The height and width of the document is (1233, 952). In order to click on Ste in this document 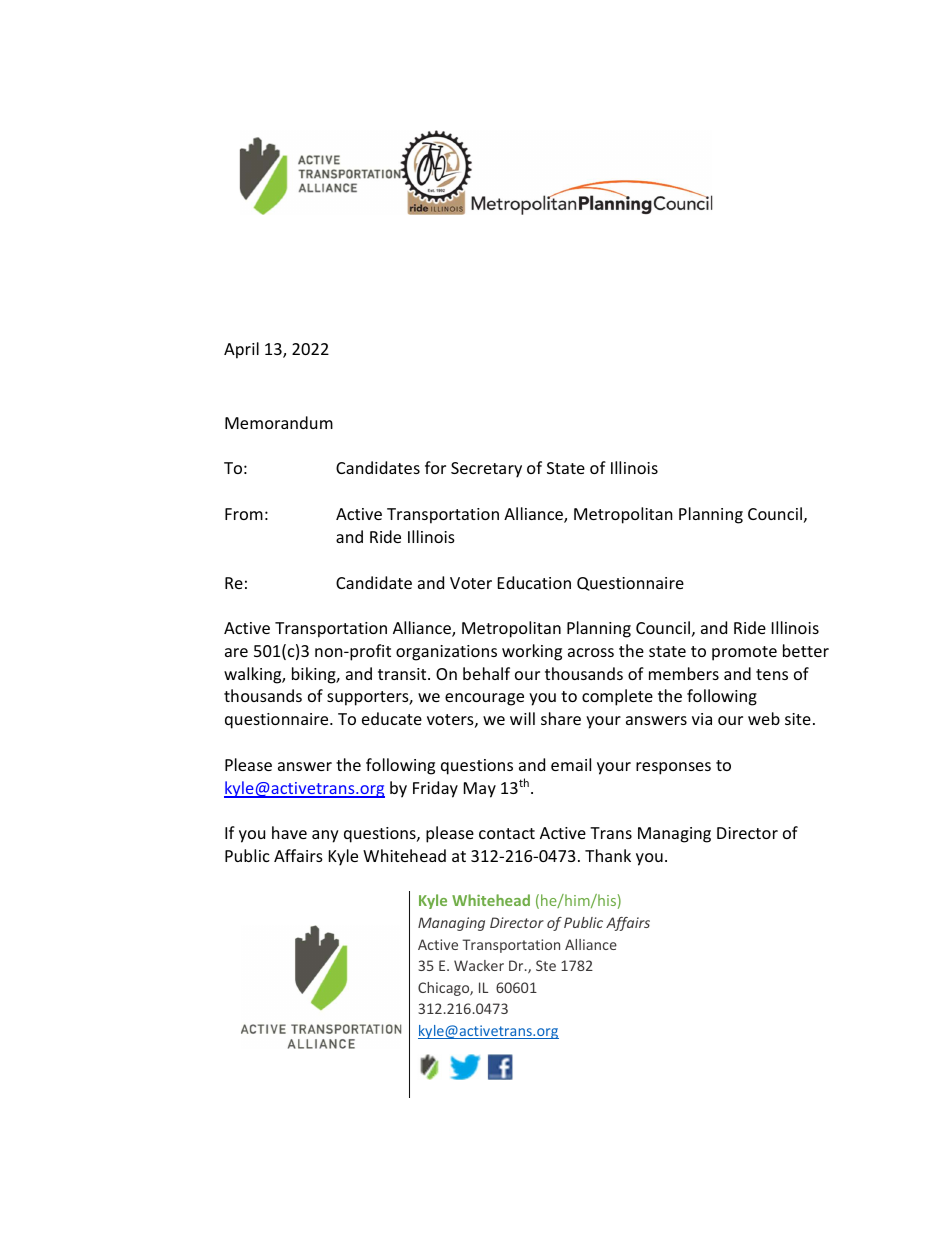, I will do `click(546, 965)`.
